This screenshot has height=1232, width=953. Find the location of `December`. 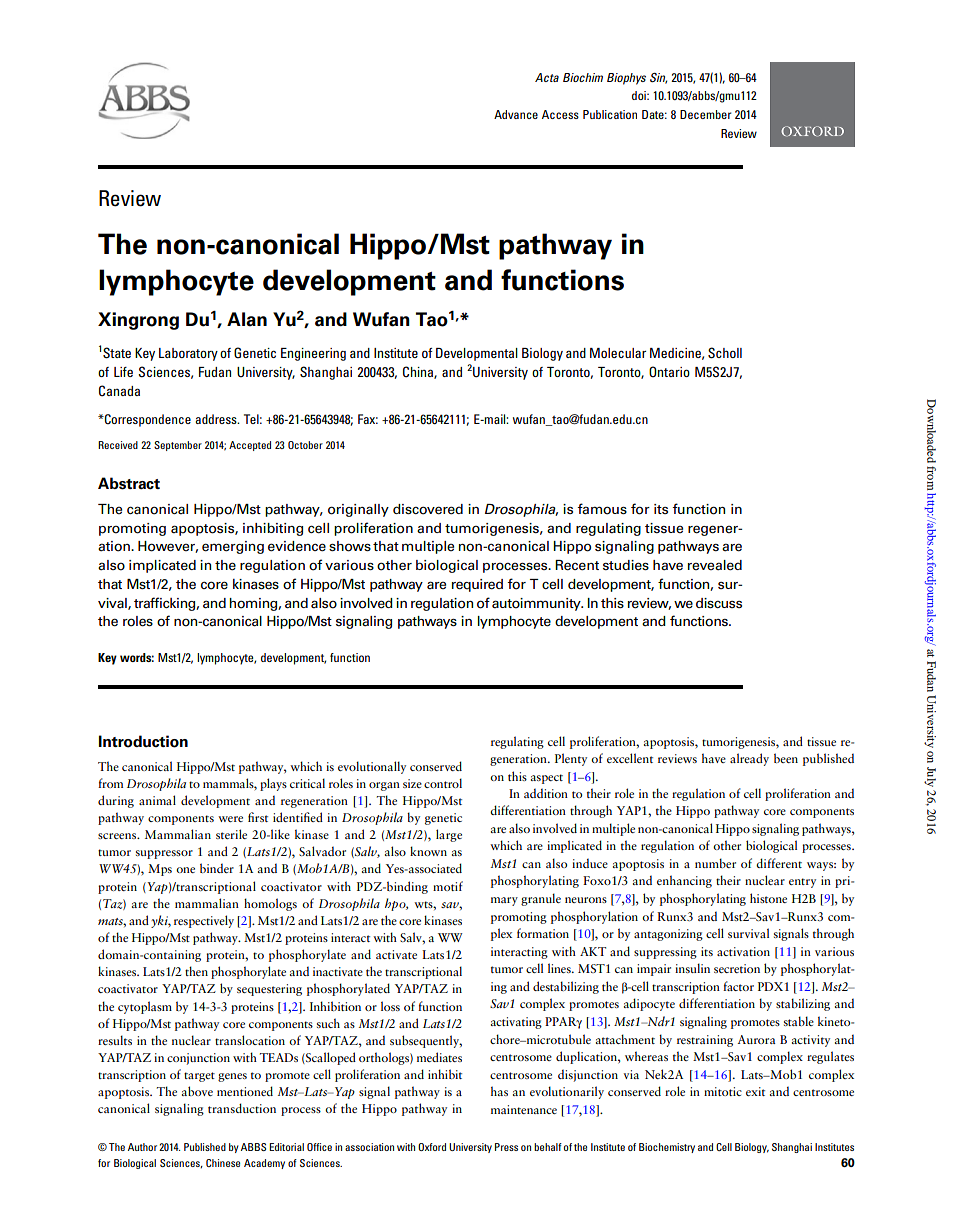

December is located at coordinates (706, 114).
